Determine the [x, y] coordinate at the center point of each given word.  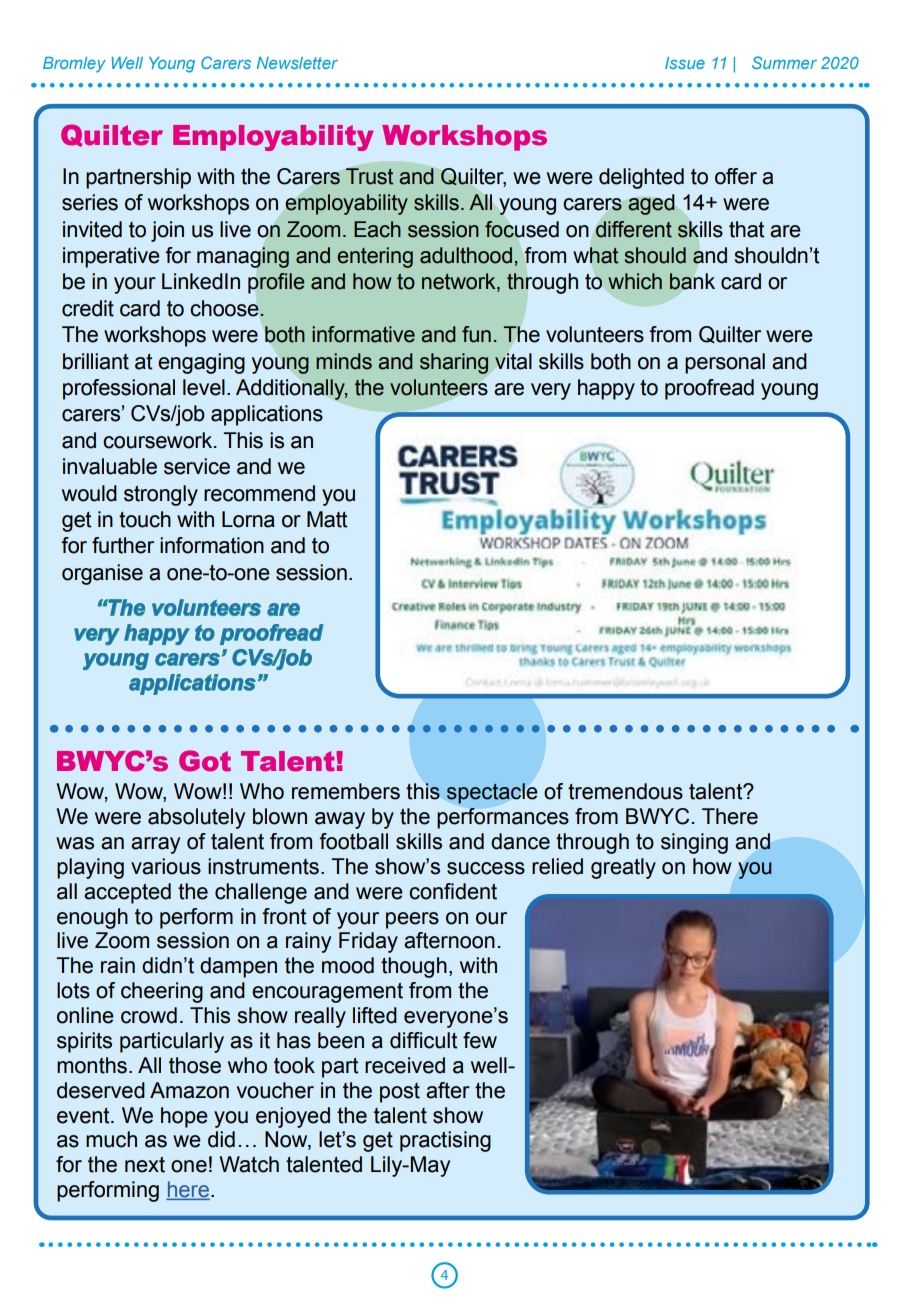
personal [725, 363]
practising [445, 1141]
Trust [369, 176]
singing [694, 843]
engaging [201, 363]
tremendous [625, 791]
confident [453, 891]
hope [184, 1117]
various [166, 866]
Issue [685, 63]
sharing [454, 363]
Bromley [74, 65]
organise [102, 574]
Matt [327, 519]
